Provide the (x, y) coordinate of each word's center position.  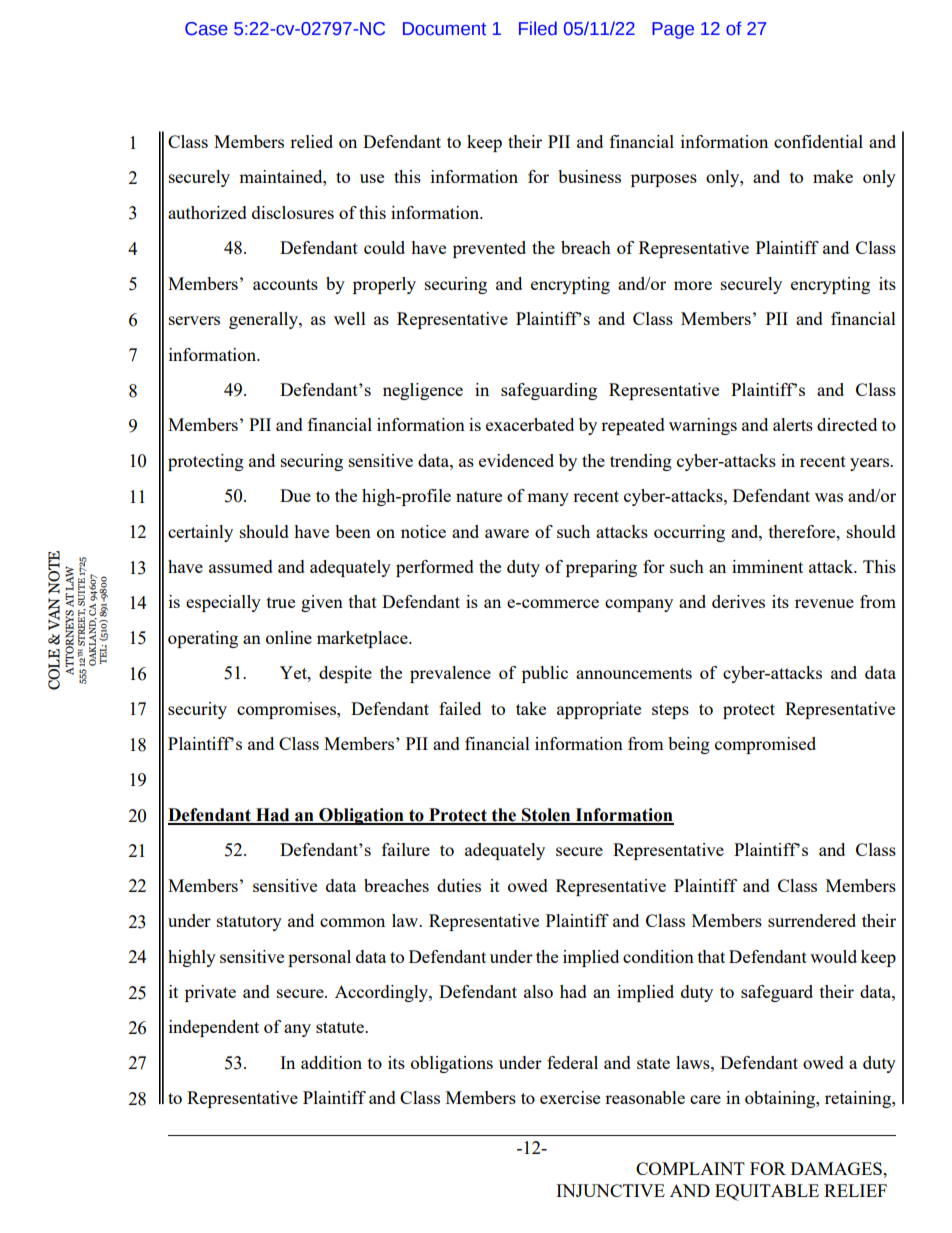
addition (331, 1062)
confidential (818, 141)
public (545, 674)
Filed (538, 28)
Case (206, 29)
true (281, 602)
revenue (824, 603)
